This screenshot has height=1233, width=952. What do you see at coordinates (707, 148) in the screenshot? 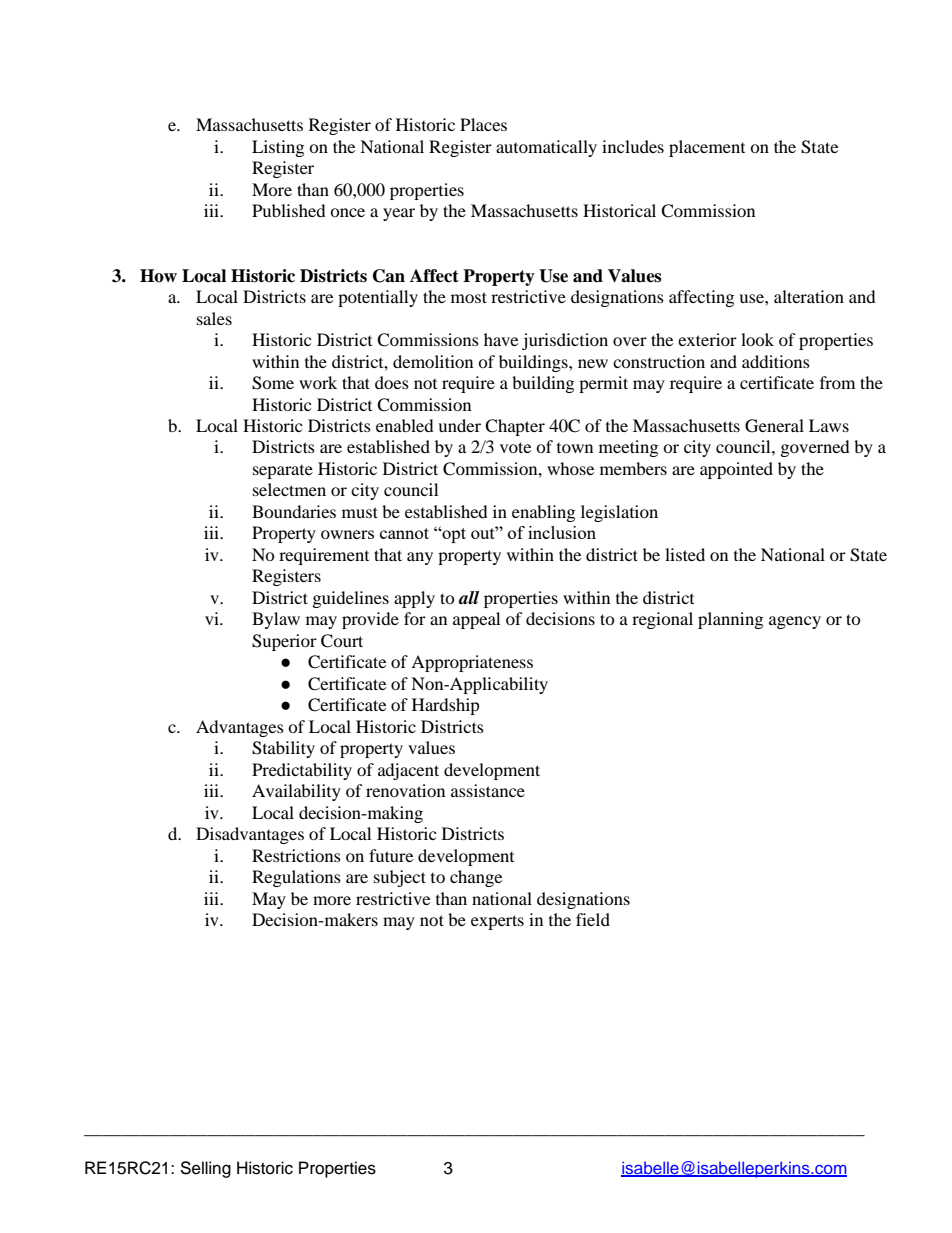
I see `placement` at bounding box center [707, 148].
